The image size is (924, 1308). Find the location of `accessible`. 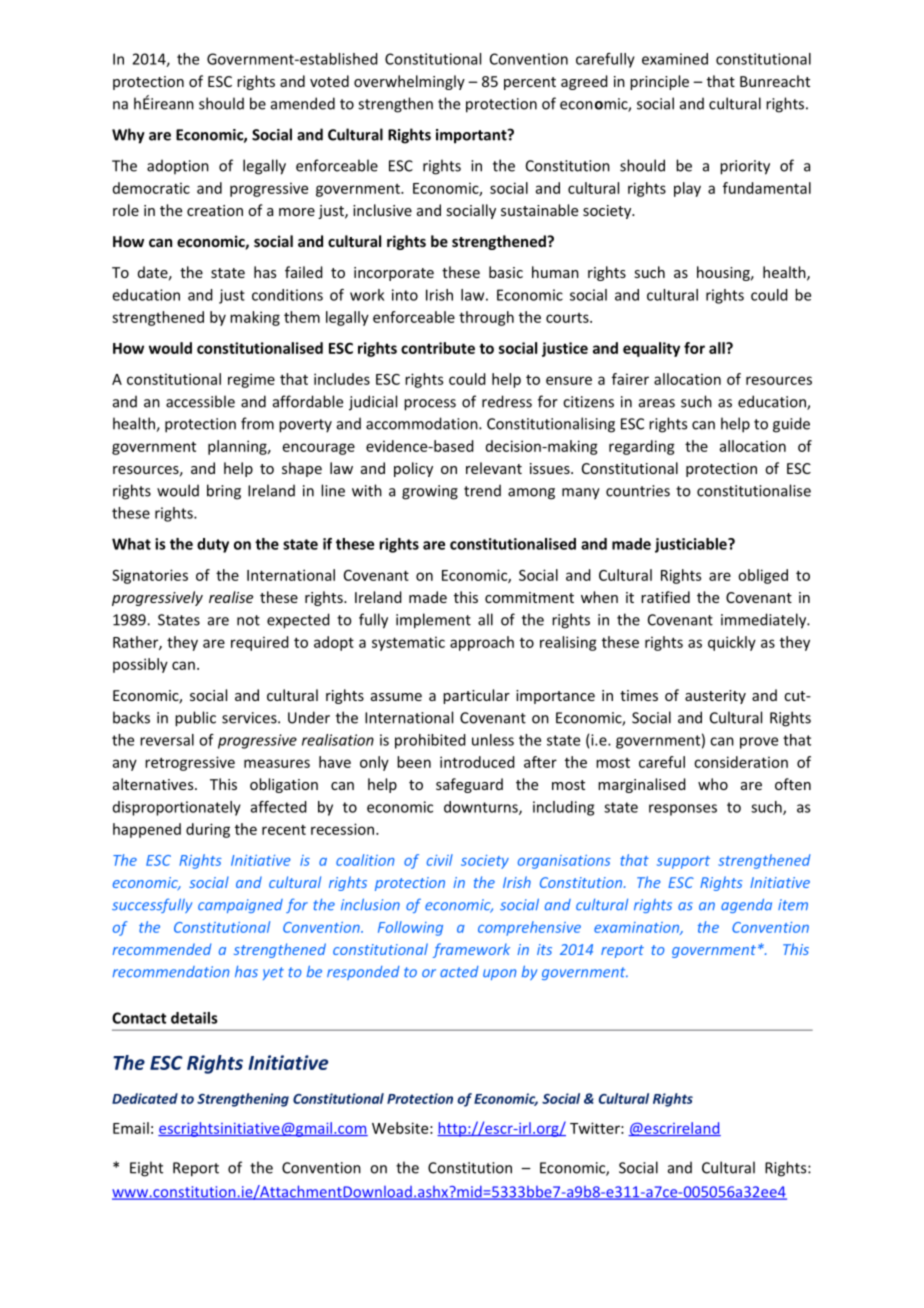

accessible is located at coordinates (200, 401).
